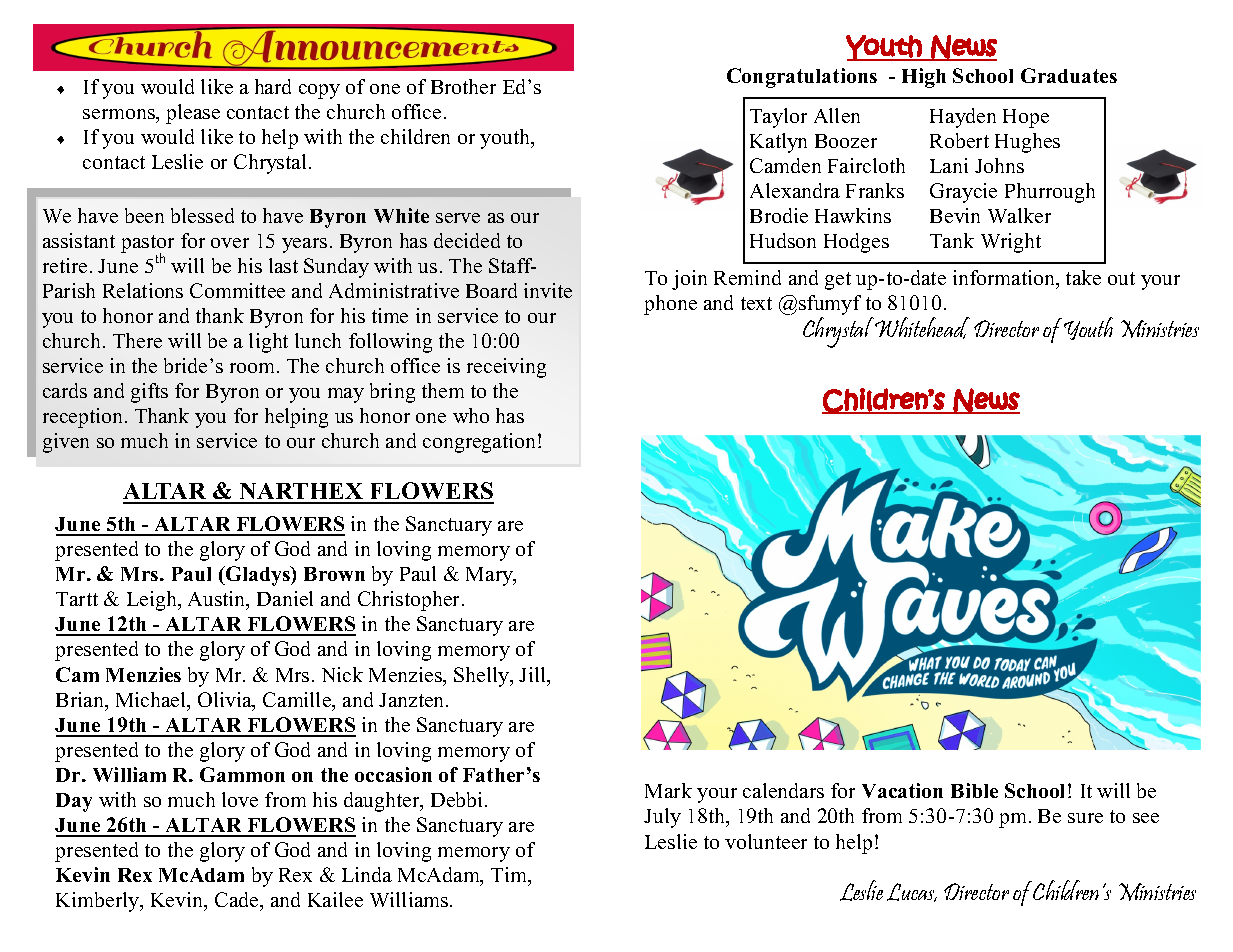  What do you see at coordinates (534, 676) in the screenshot?
I see `Jill` at bounding box center [534, 676].
